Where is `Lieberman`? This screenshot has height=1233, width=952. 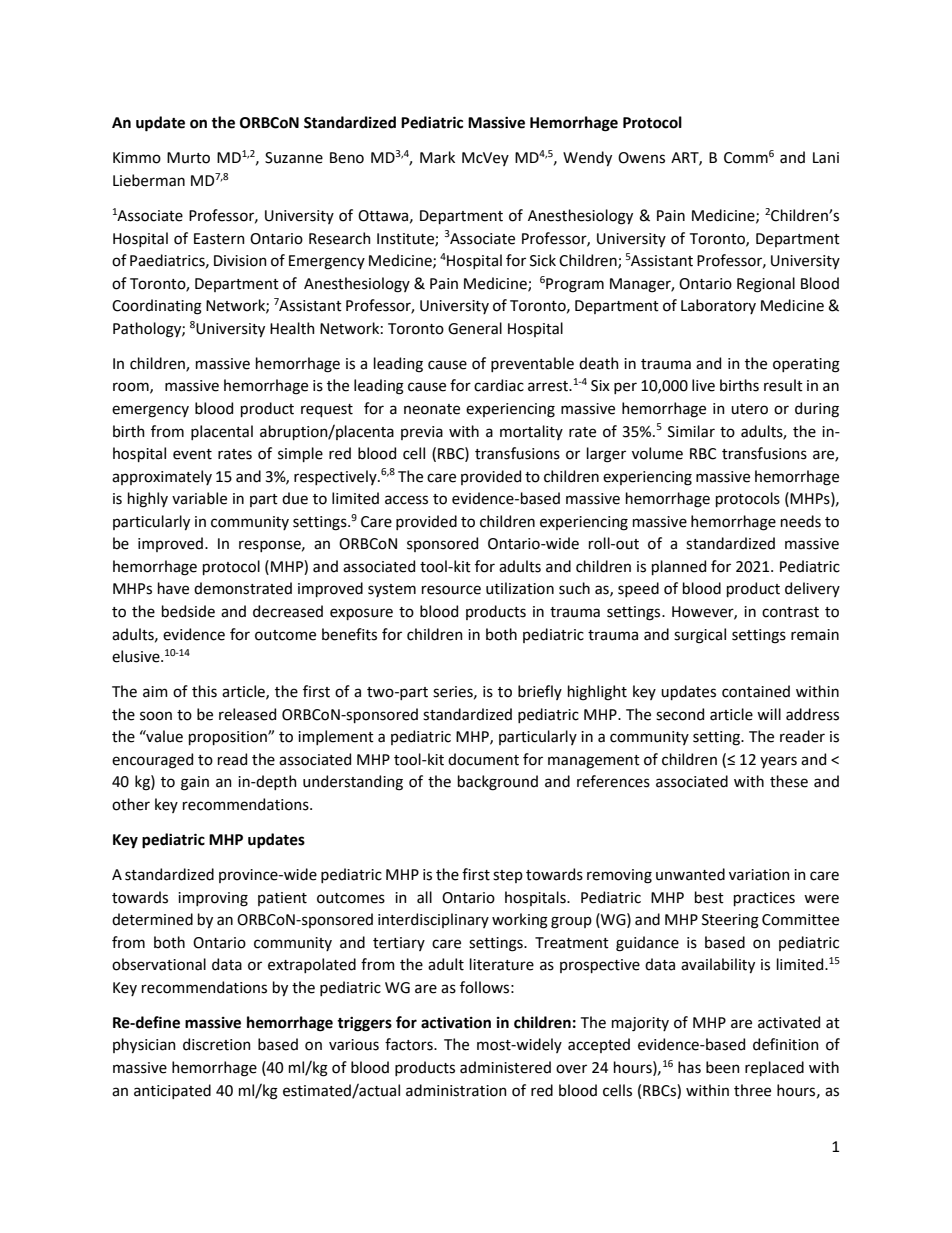
Lieberman is located at coordinates (149, 180).
